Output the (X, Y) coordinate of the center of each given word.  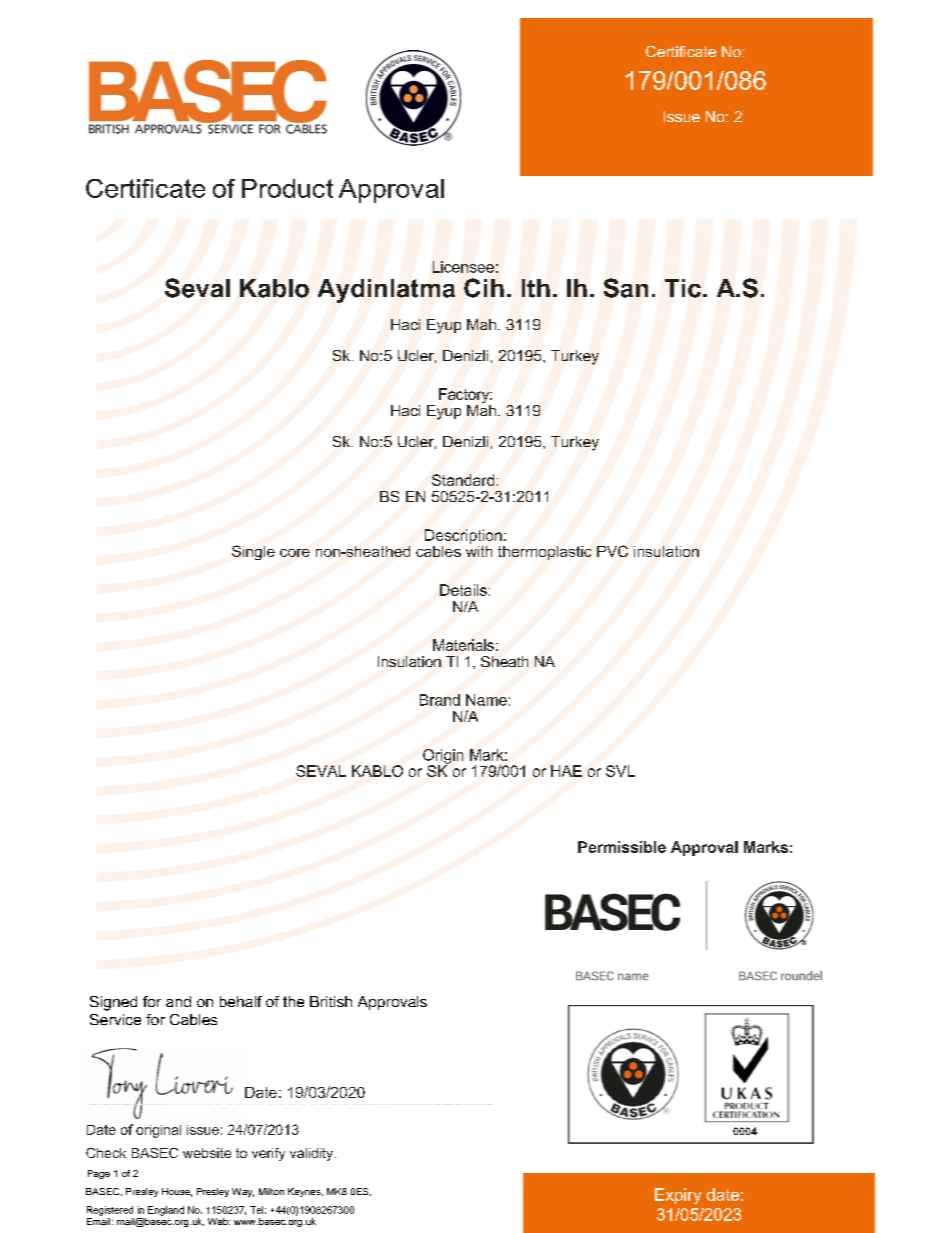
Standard (463, 480)
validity (313, 1154)
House (177, 1192)
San (626, 288)
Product (287, 188)
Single (253, 552)
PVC (612, 551)
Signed (113, 1003)
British (331, 1001)
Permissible (622, 847)
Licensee (463, 267)
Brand (440, 700)
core (295, 553)
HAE (566, 771)
